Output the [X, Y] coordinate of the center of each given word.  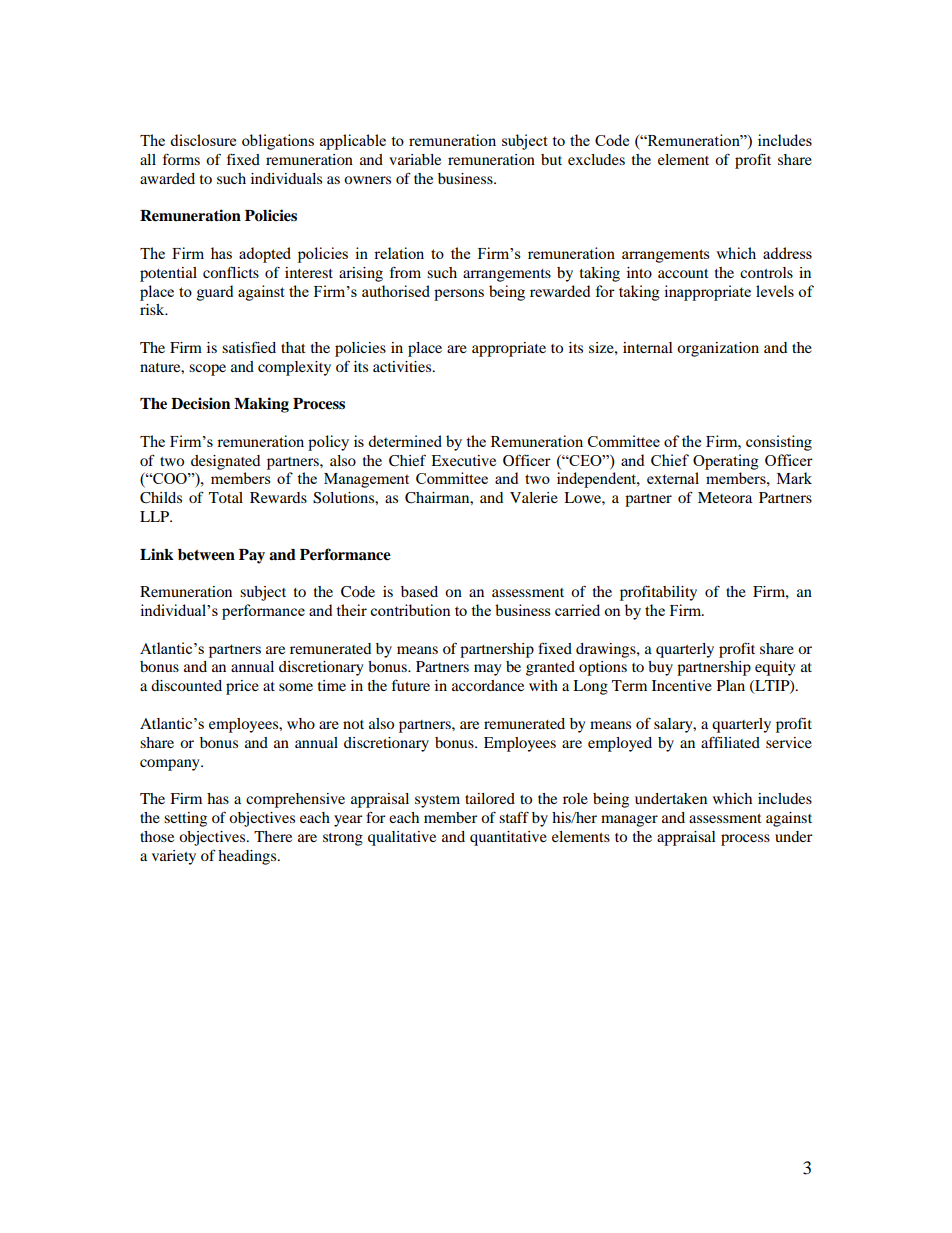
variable [415, 159]
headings [248, 857]
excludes [596, 159]
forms [181, 159]
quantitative [508, 838]
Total [226, 497]
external [673, 478]
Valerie [534, 497]
